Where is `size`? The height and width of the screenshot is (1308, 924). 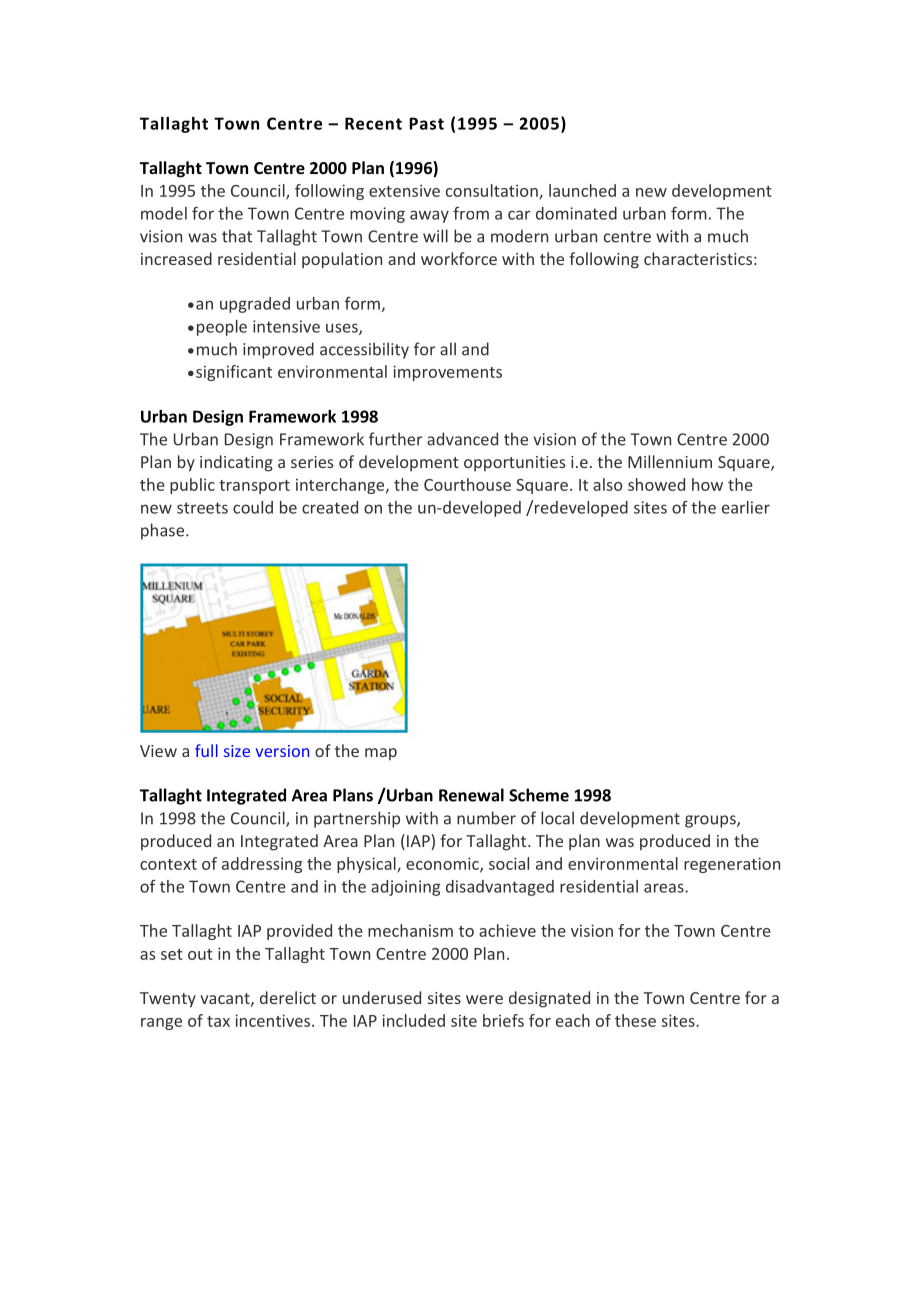
size is located at coordinates (237, 751).
